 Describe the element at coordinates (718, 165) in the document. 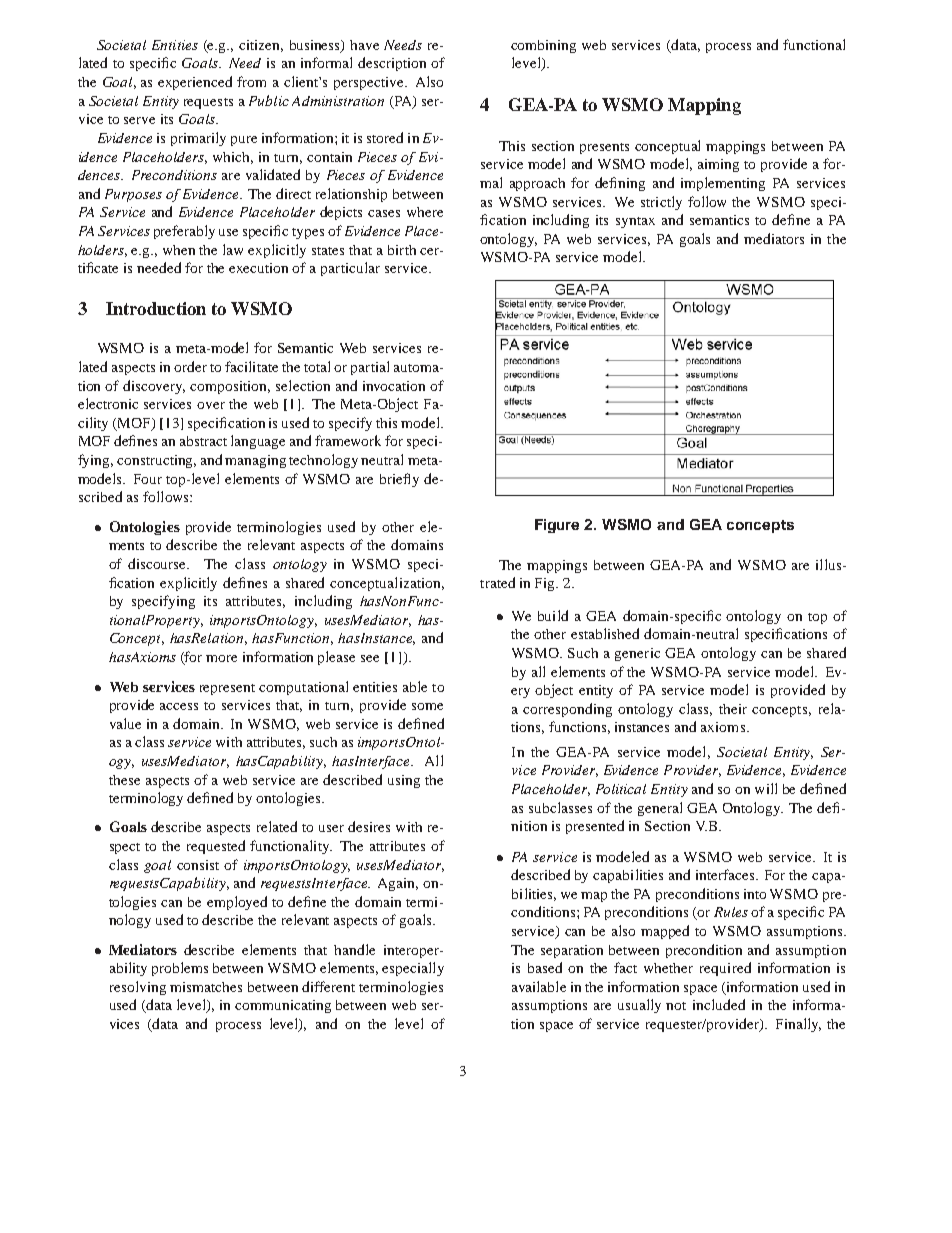

I see `aiming` at that location.
